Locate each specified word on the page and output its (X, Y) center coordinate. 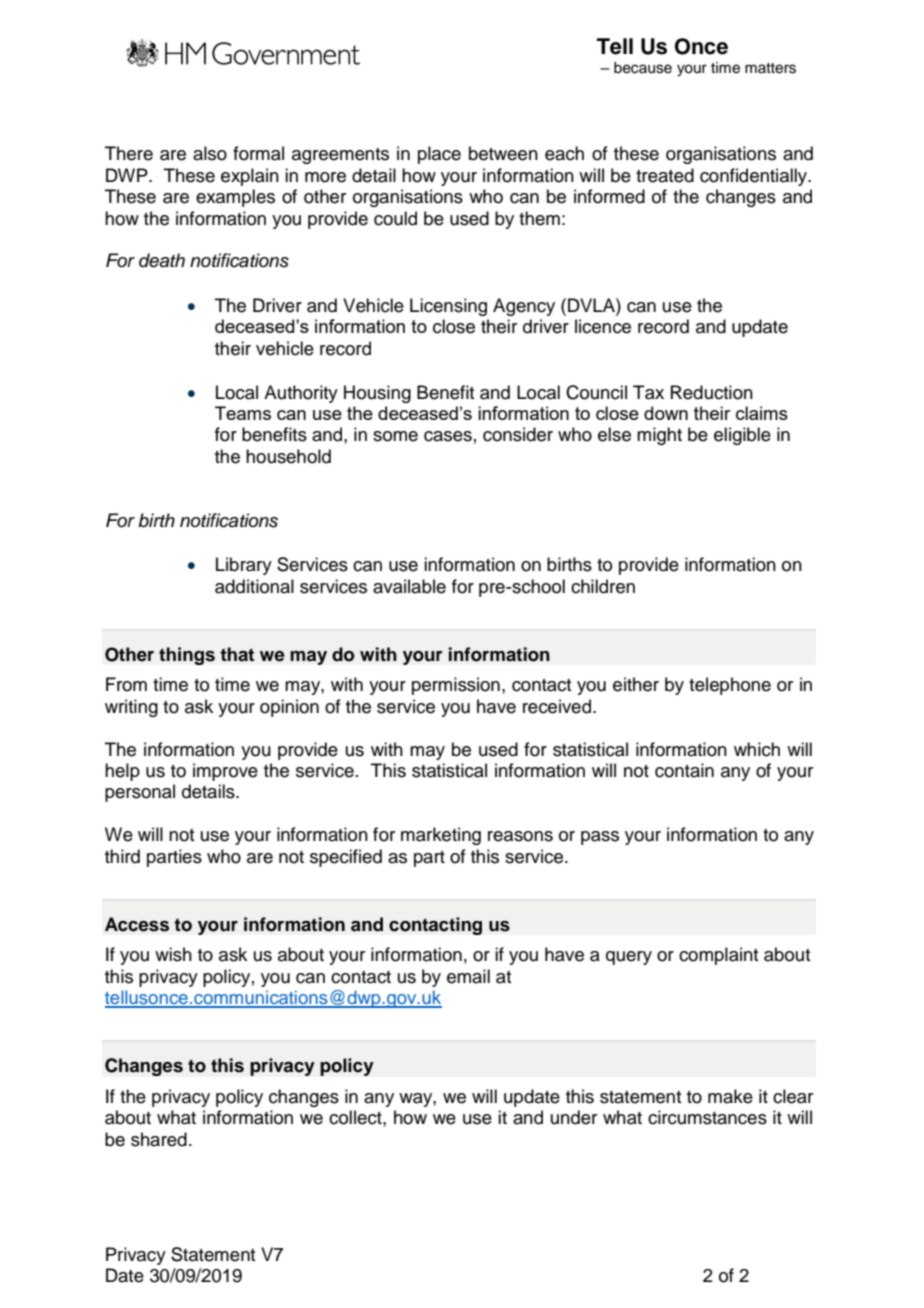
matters (770, 68)
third (122, 856)
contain (684, 770)
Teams (243, 413)
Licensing (448, 307)
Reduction (712, 392)
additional (254, 586)
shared (159, 1139)
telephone (730, 686)
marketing (441, 836)
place (439, 155)
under (574, 1117)
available (409, 586)
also (210, 153)
